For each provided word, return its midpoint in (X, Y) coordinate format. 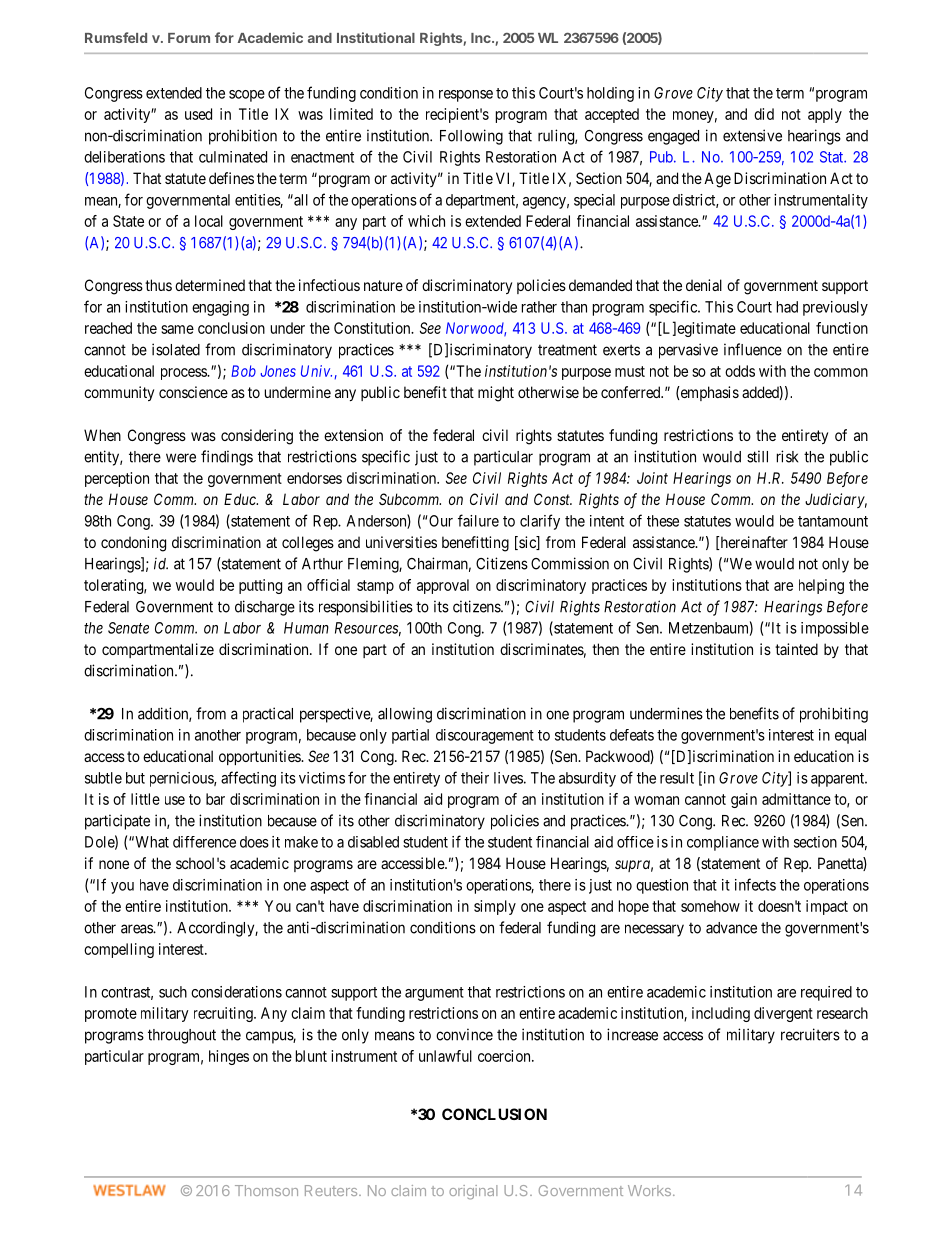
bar (215, 799)
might (496, 394)
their (475, 778)
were (181, 458)
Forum (189, 38)
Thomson (266, 1190)
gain (744, 800)
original (473, 1192)
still (757, 456)
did (764, 114)
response (466, 96)
